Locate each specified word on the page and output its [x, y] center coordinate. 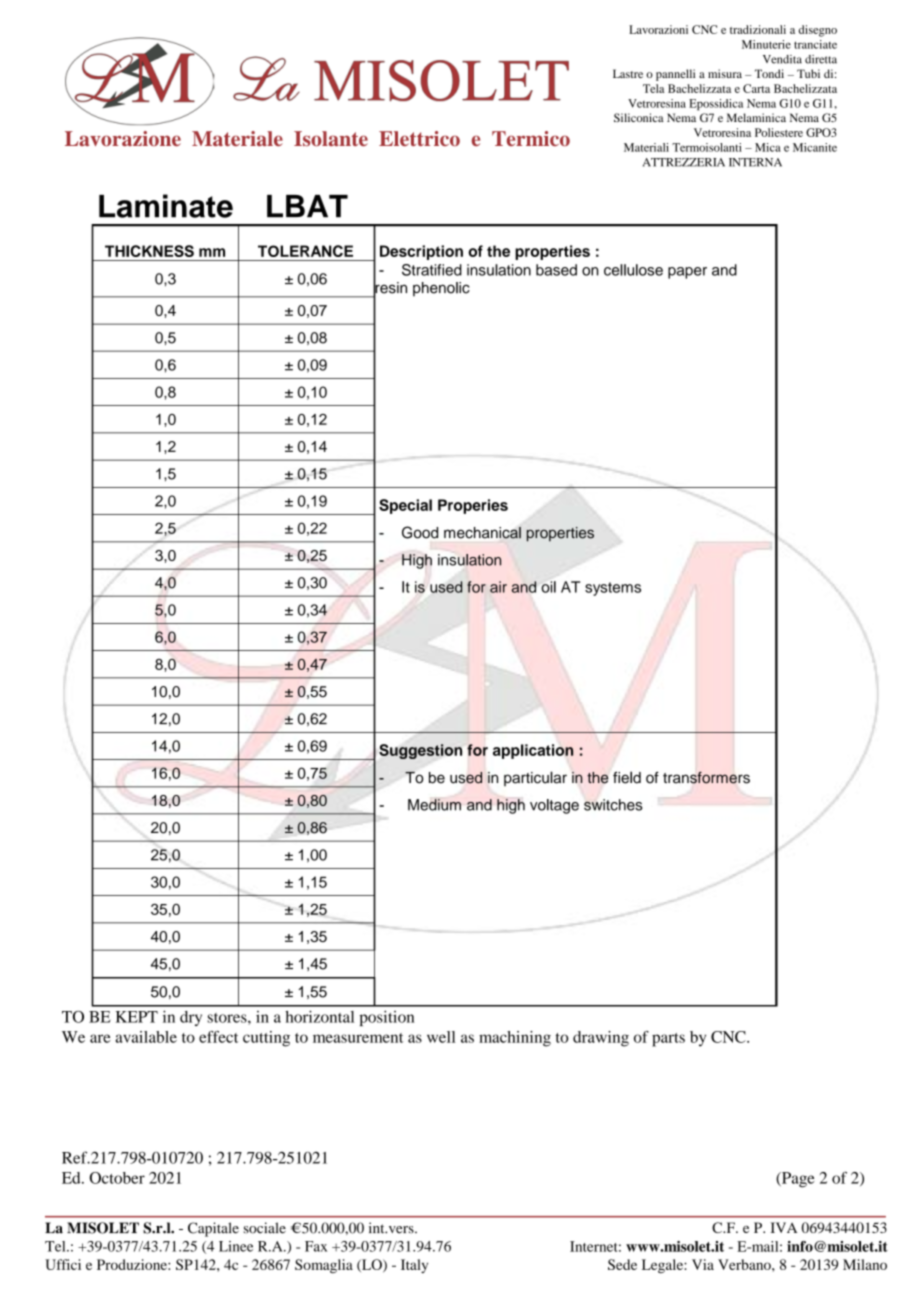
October [117, 1178]
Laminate [166, 206]
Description [421, 252]
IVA [784, 1227]
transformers [706, 777]
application [533, 751]
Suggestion [420, 751]
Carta [756, 88]
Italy [414, 1266]
